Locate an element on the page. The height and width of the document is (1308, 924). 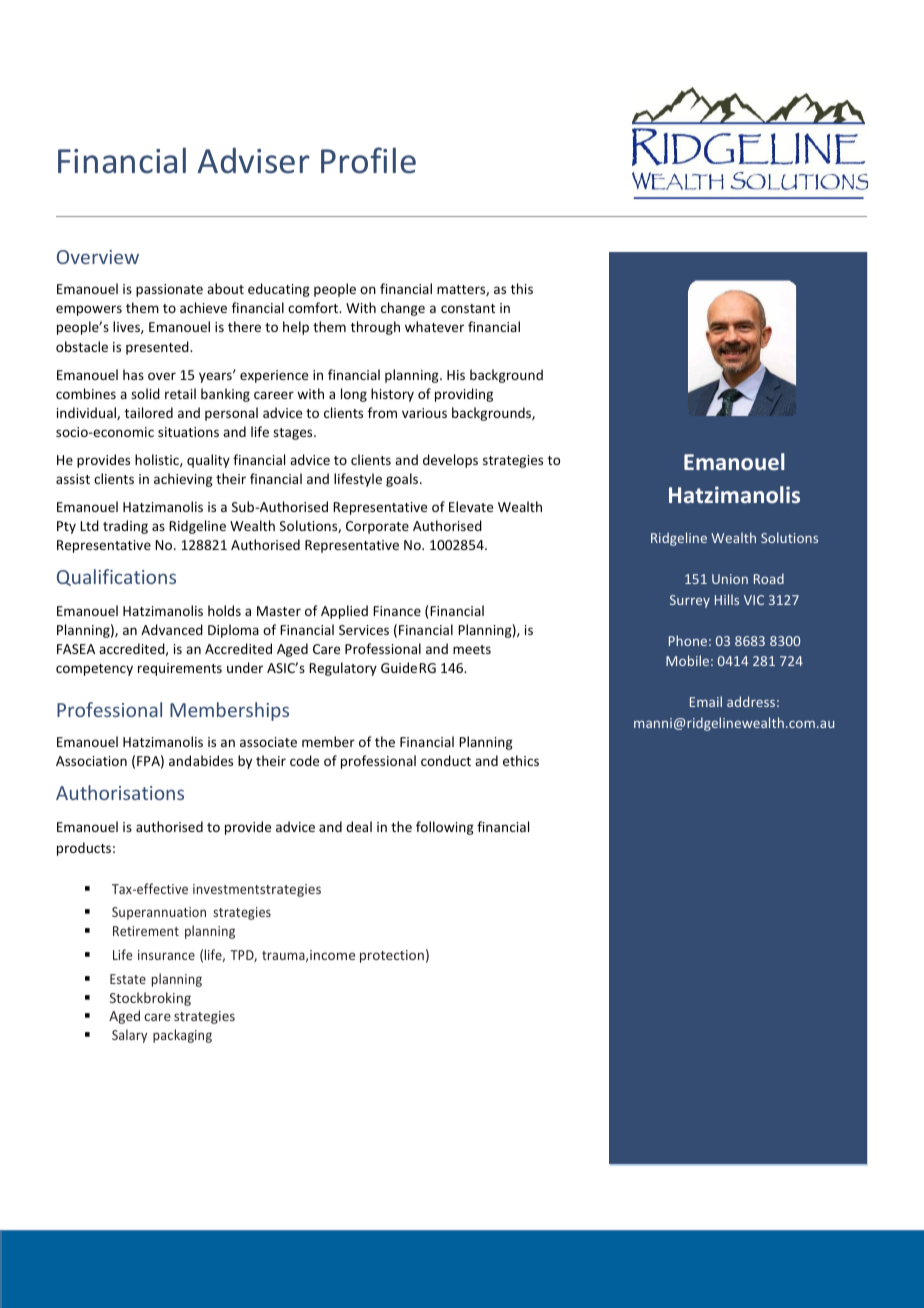
Surrey is located at coordinates (690, 601).
